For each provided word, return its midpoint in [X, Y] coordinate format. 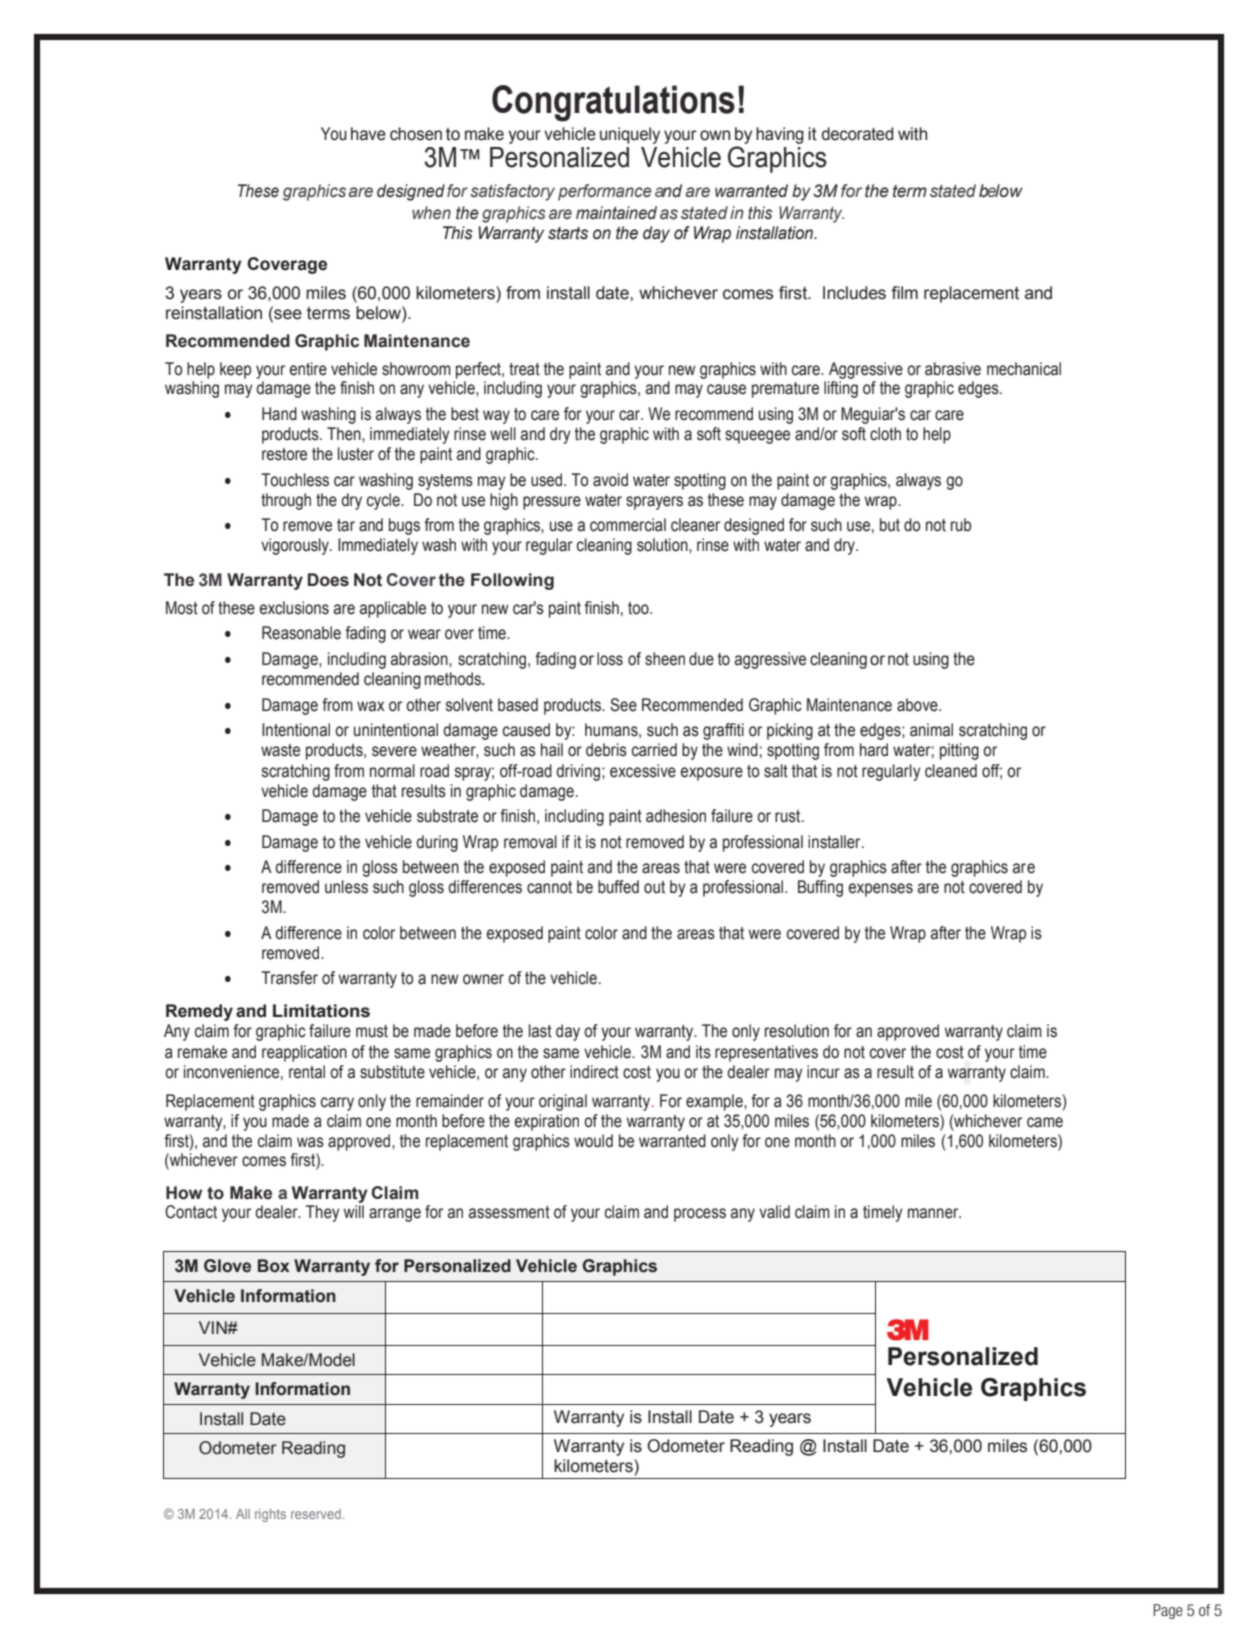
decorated [857, 134]
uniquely [630, 135]
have [368, 134]
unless [346, 887]
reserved [316, 1514]
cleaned [951, 771]
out [654, 887]
